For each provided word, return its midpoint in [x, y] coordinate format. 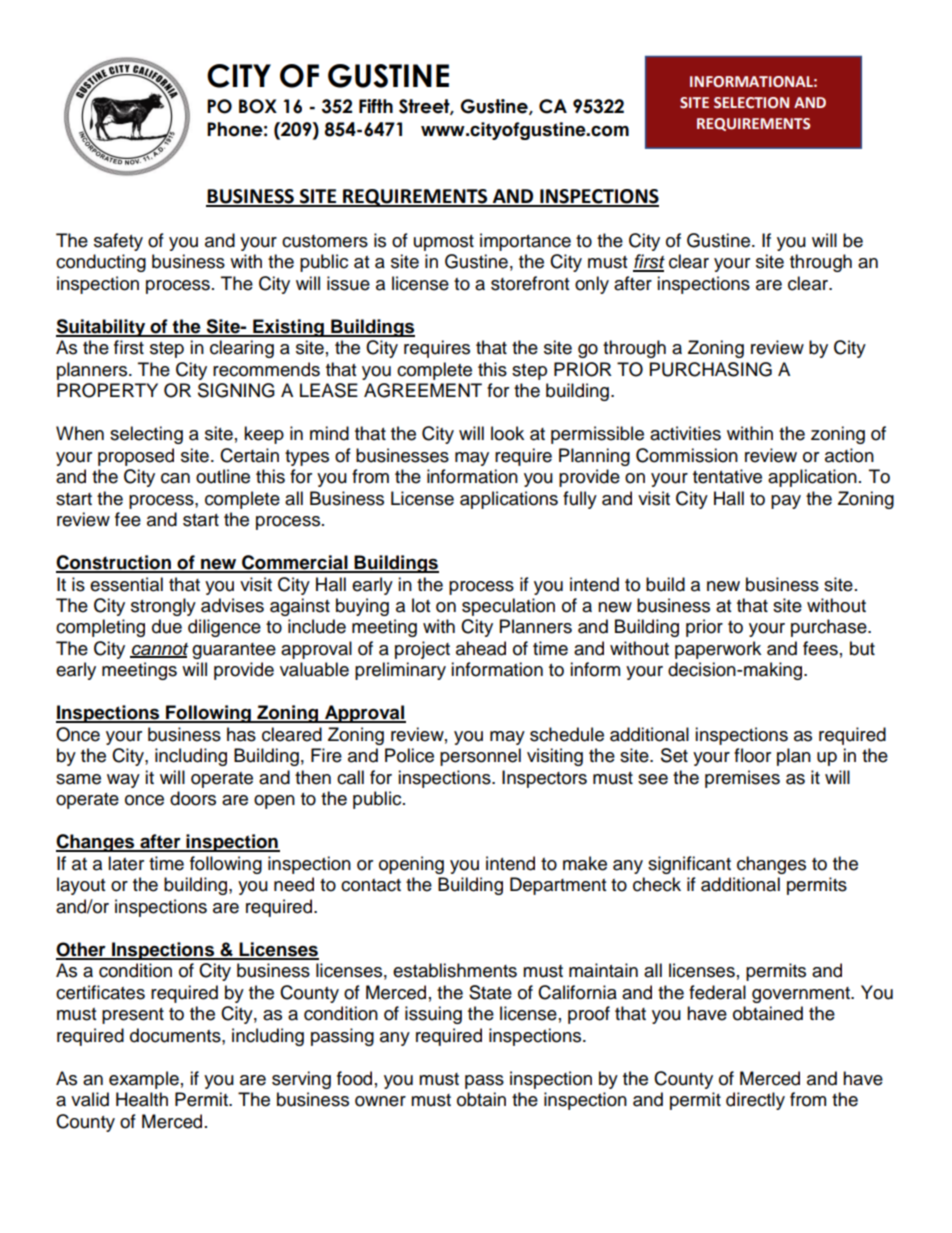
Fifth [376, 106]
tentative [727, 476]
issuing [433, 1015]
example [144, 1080]
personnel [480, 757]
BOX [258, 106]
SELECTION [751, 103]
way [123, 781]
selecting [146, 435]
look [507, 433]
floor [752, 755]
